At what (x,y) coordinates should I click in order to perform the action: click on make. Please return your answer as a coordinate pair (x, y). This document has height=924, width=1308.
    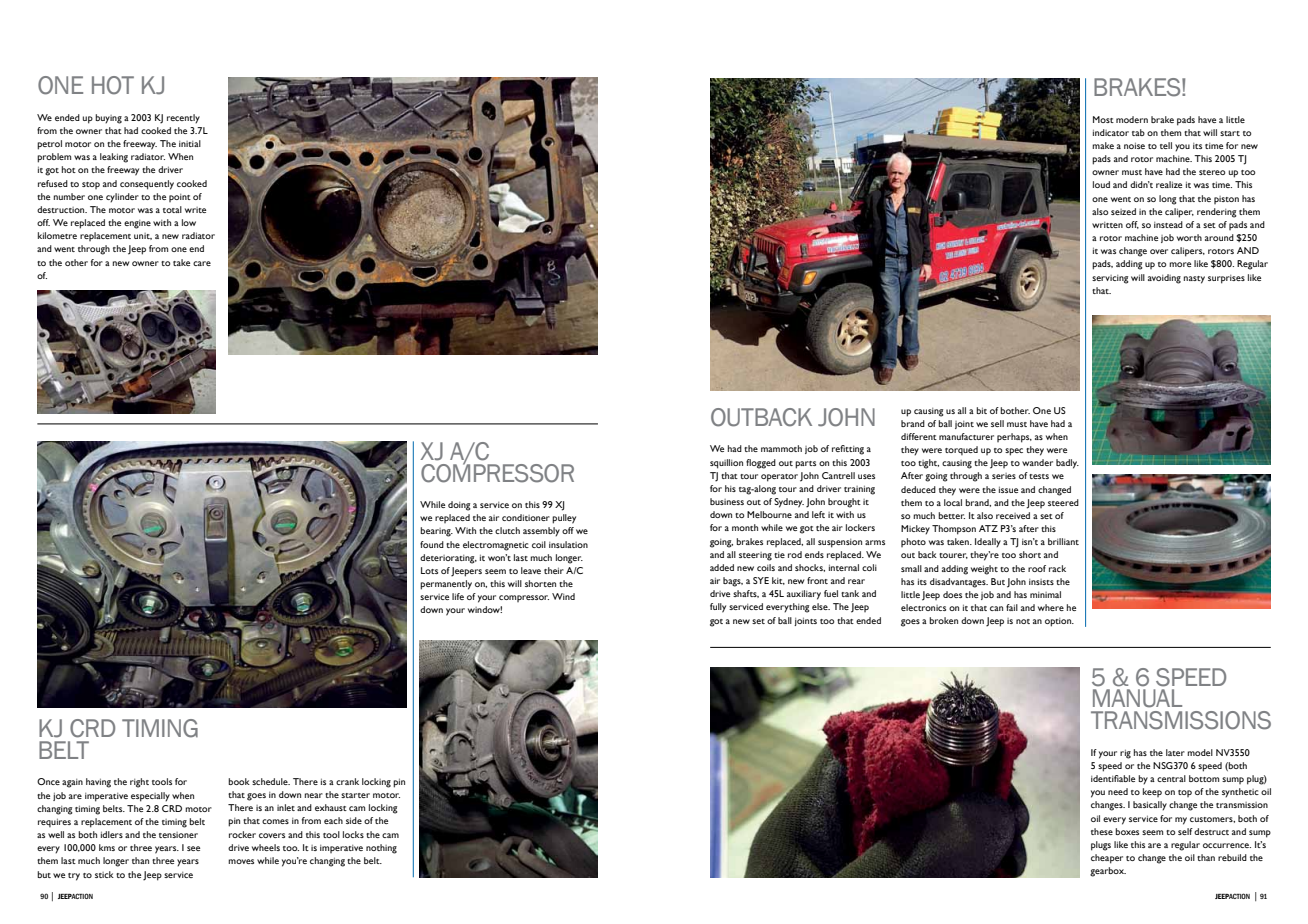
    Looking at the image, I should click on (1103, 145).
